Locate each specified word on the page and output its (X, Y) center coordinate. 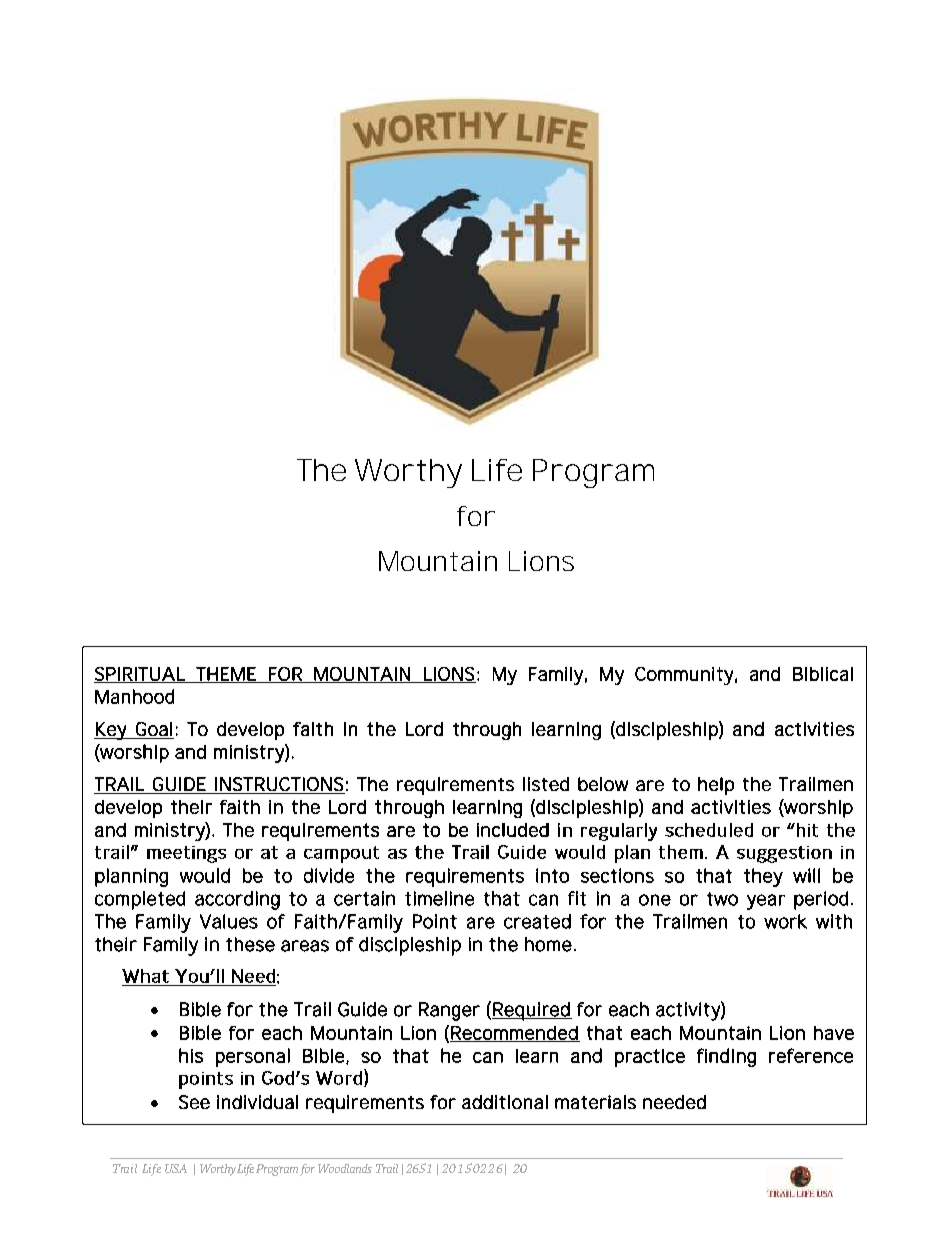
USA (176, 1168)
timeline (439, 898)
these (250, 944)
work (785, 921)
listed (546, 784)
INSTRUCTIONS (279, 784)
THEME (226, 675)
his (191, 1055)
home (548, 944)
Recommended (515, 1034)
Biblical (823, 674)
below (603, 784)
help (716, 786)
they (763, 877)
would (205, 875)
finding (726, 1057)
